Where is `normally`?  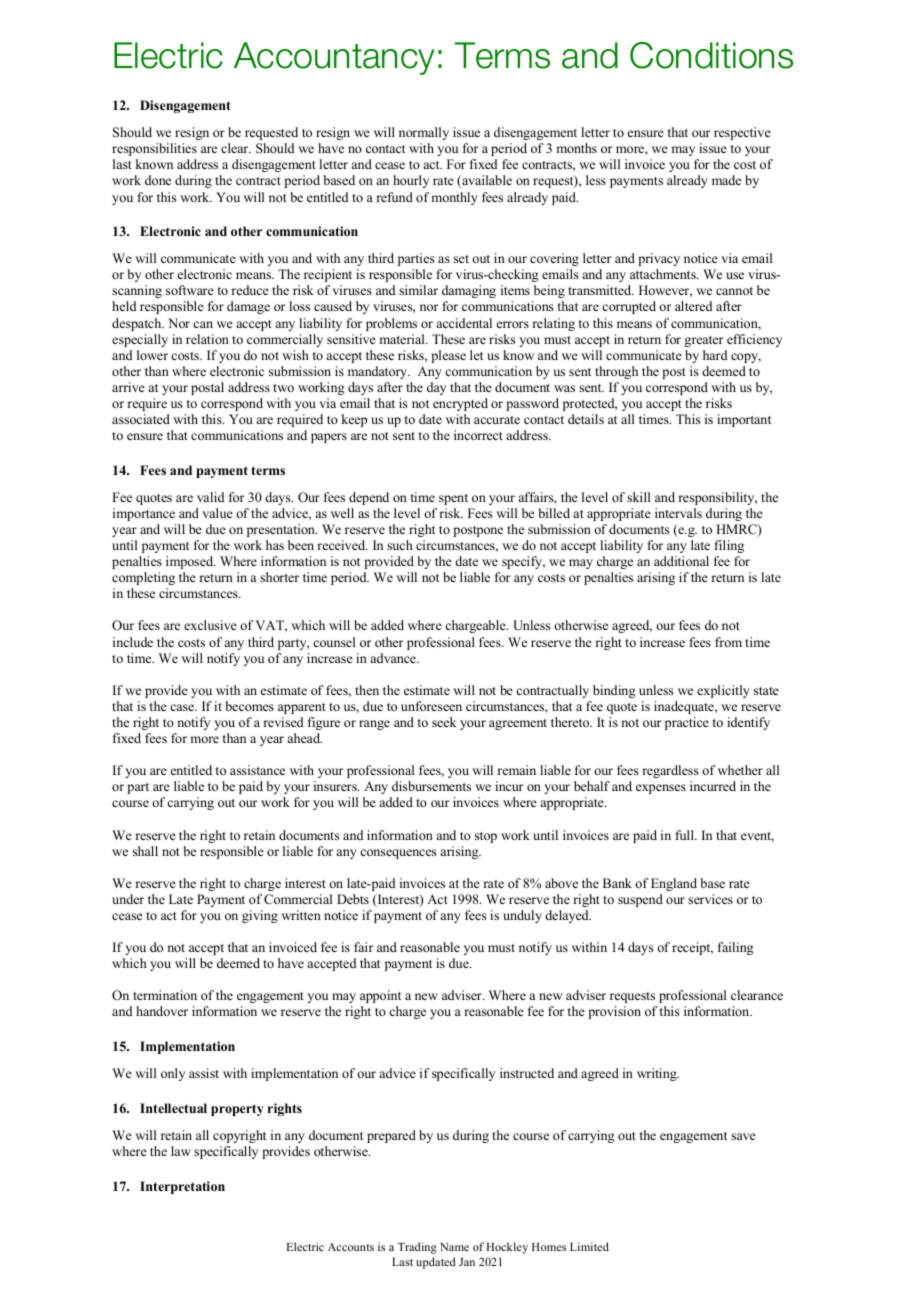
normally is located at coordinates (424, 133).
